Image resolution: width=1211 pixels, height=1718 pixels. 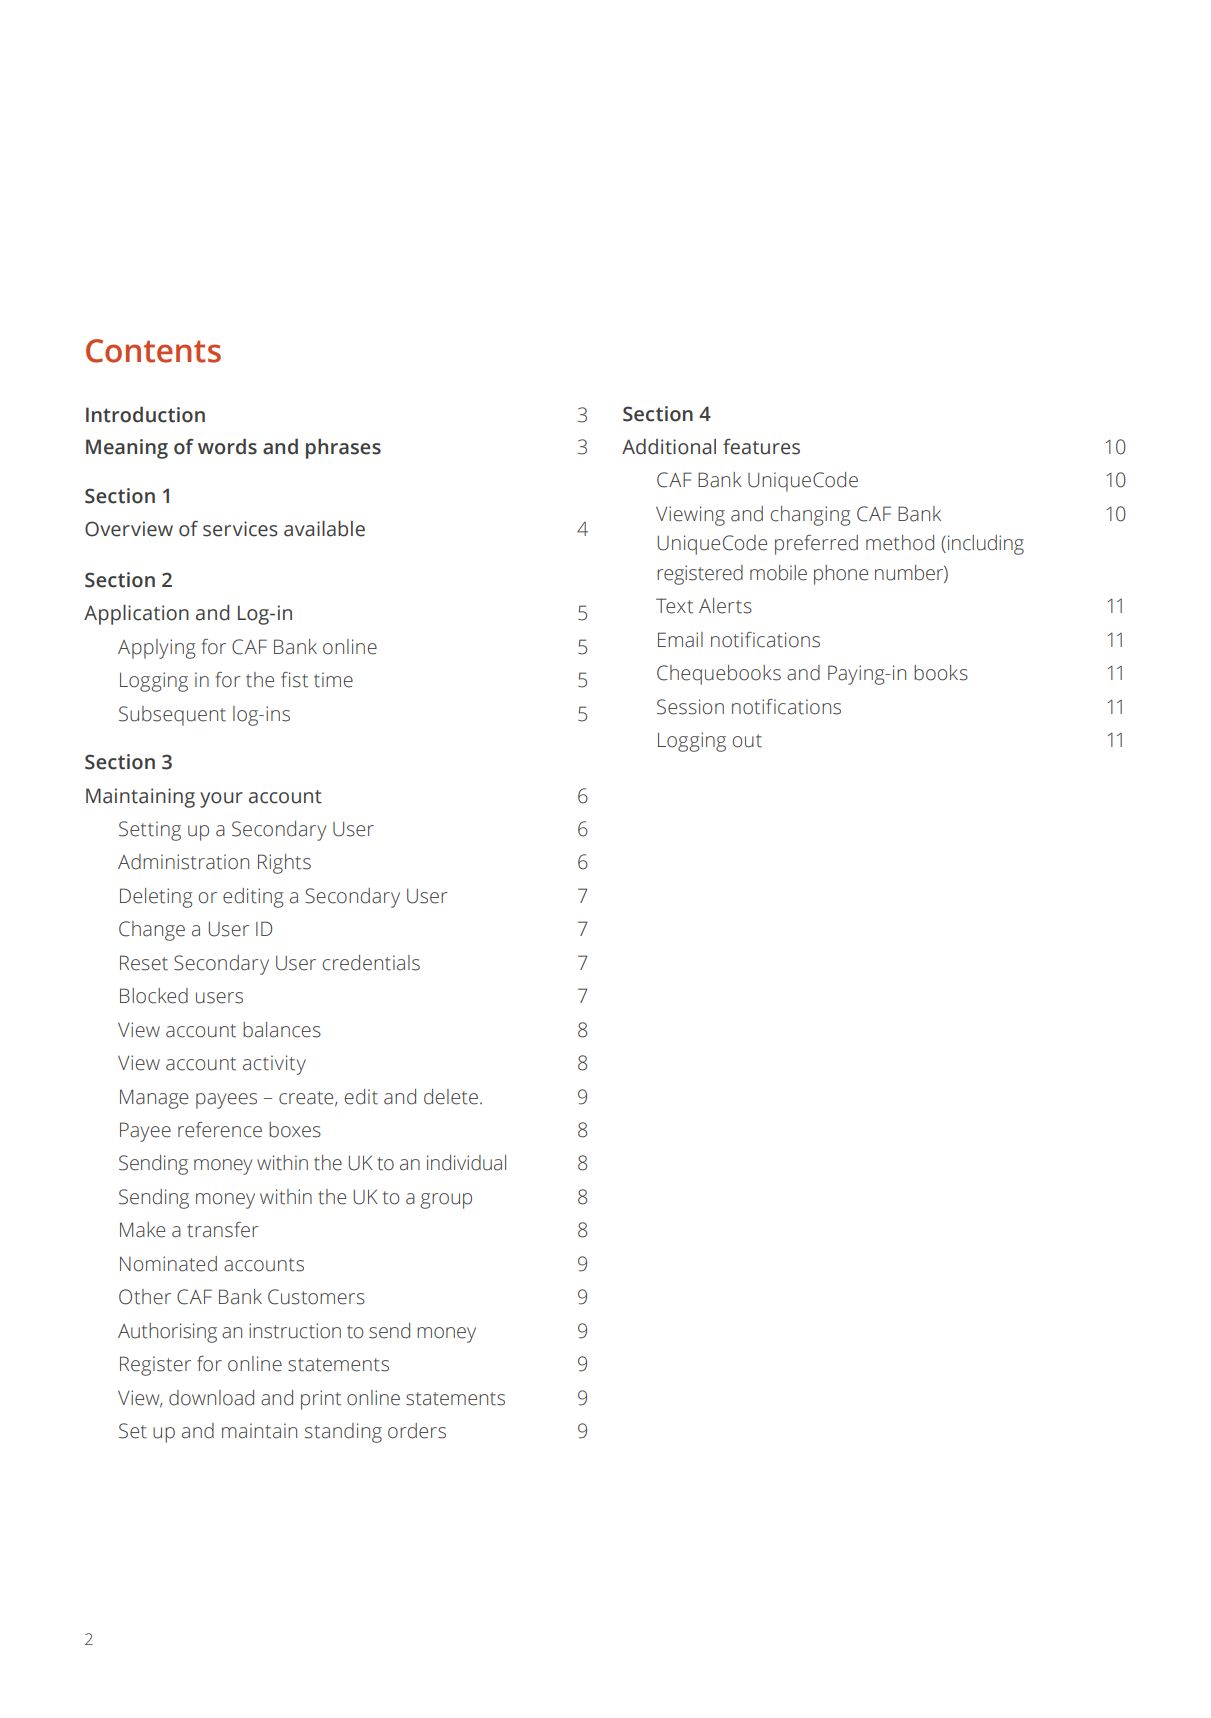 I want to click on download, so click(x=211, y=1398).
